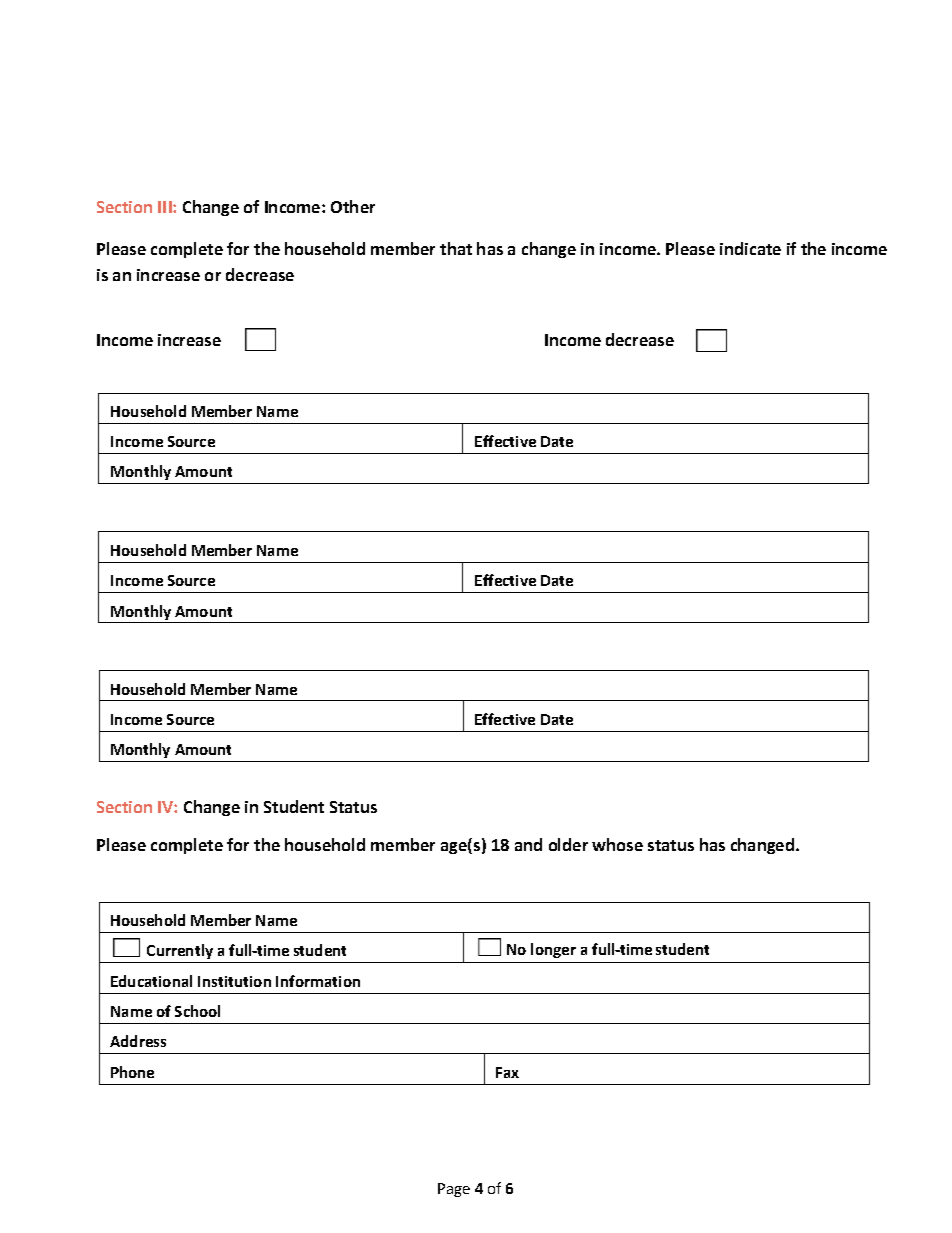 The height and width of the screenshot is (1233, 952). I want to click on Other, so click(353, 206).
